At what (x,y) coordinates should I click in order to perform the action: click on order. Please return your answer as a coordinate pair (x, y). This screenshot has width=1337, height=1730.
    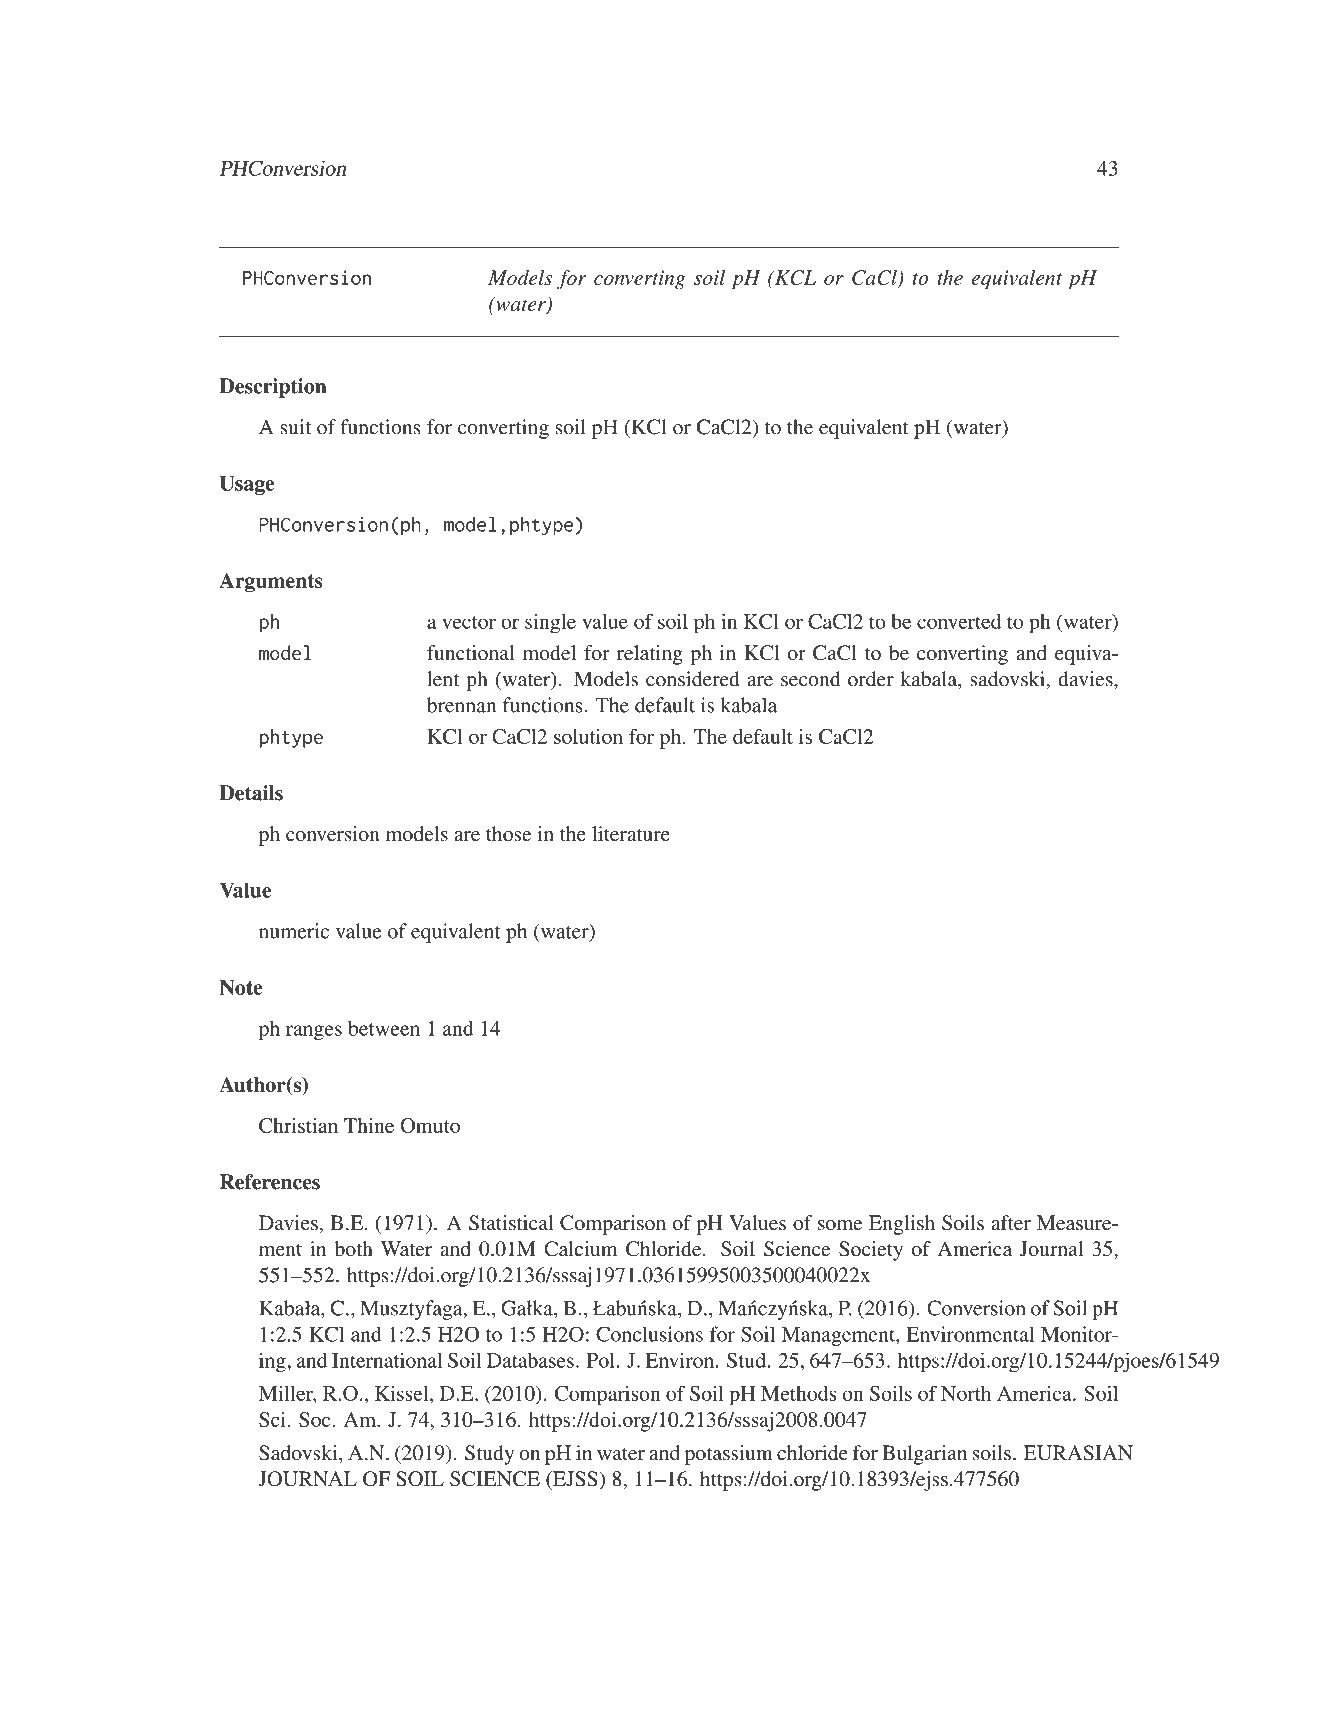
    Looking at the image, I should click on (871, 679).
